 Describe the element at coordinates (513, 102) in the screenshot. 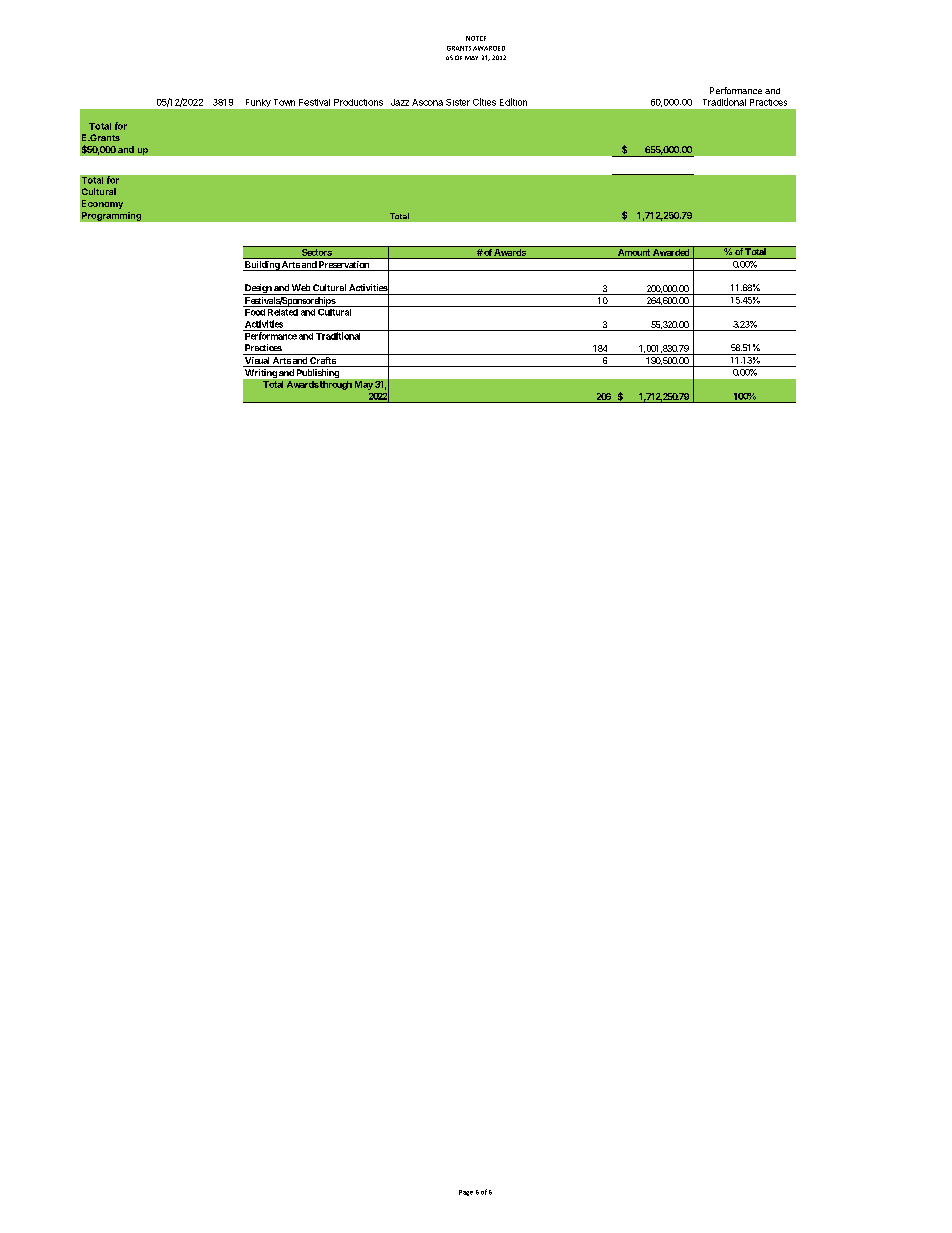

I see `Edition` at that location.
